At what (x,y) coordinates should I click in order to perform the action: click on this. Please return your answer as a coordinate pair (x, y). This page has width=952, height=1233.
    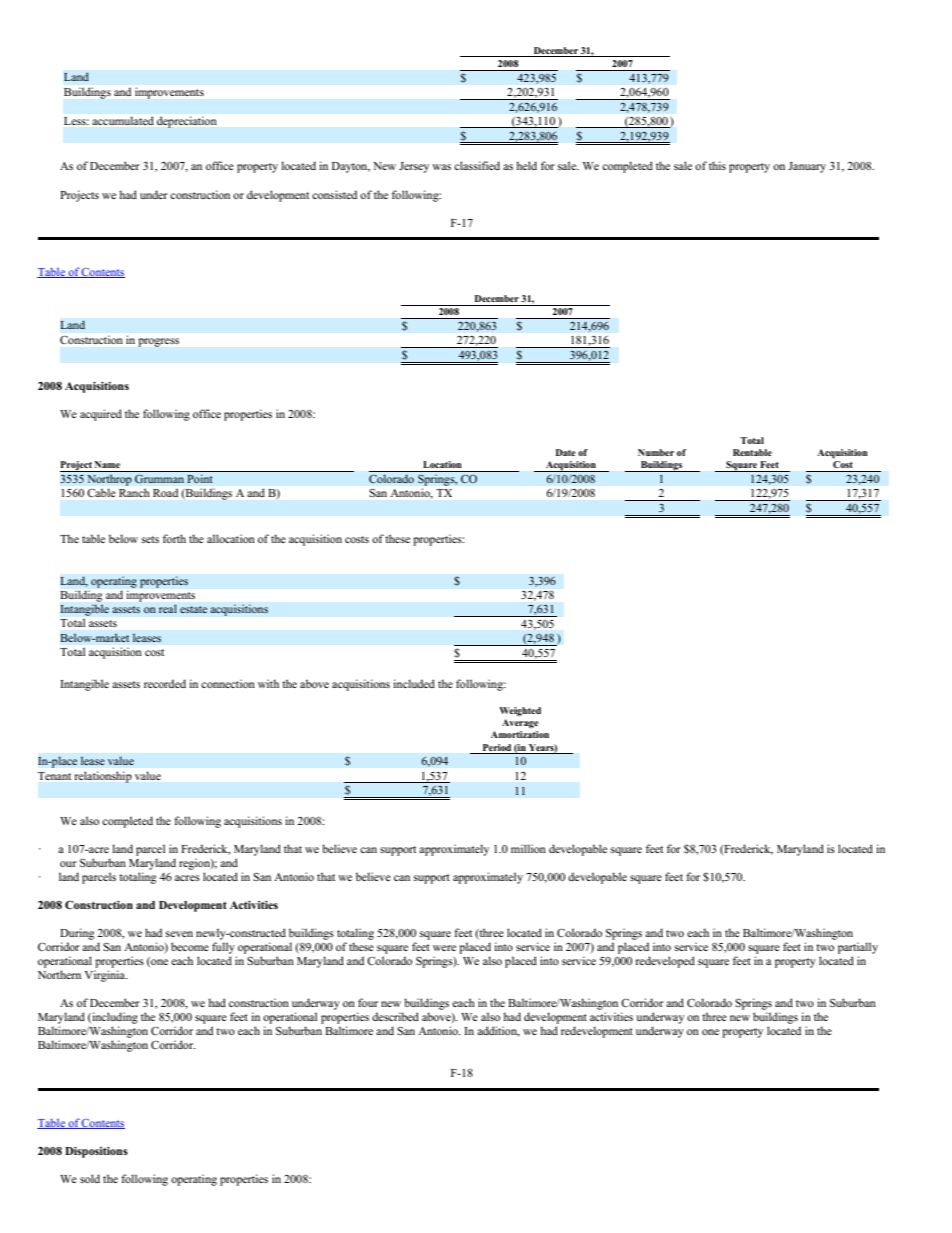
    Looking at the image, I should click on (717, 165).
